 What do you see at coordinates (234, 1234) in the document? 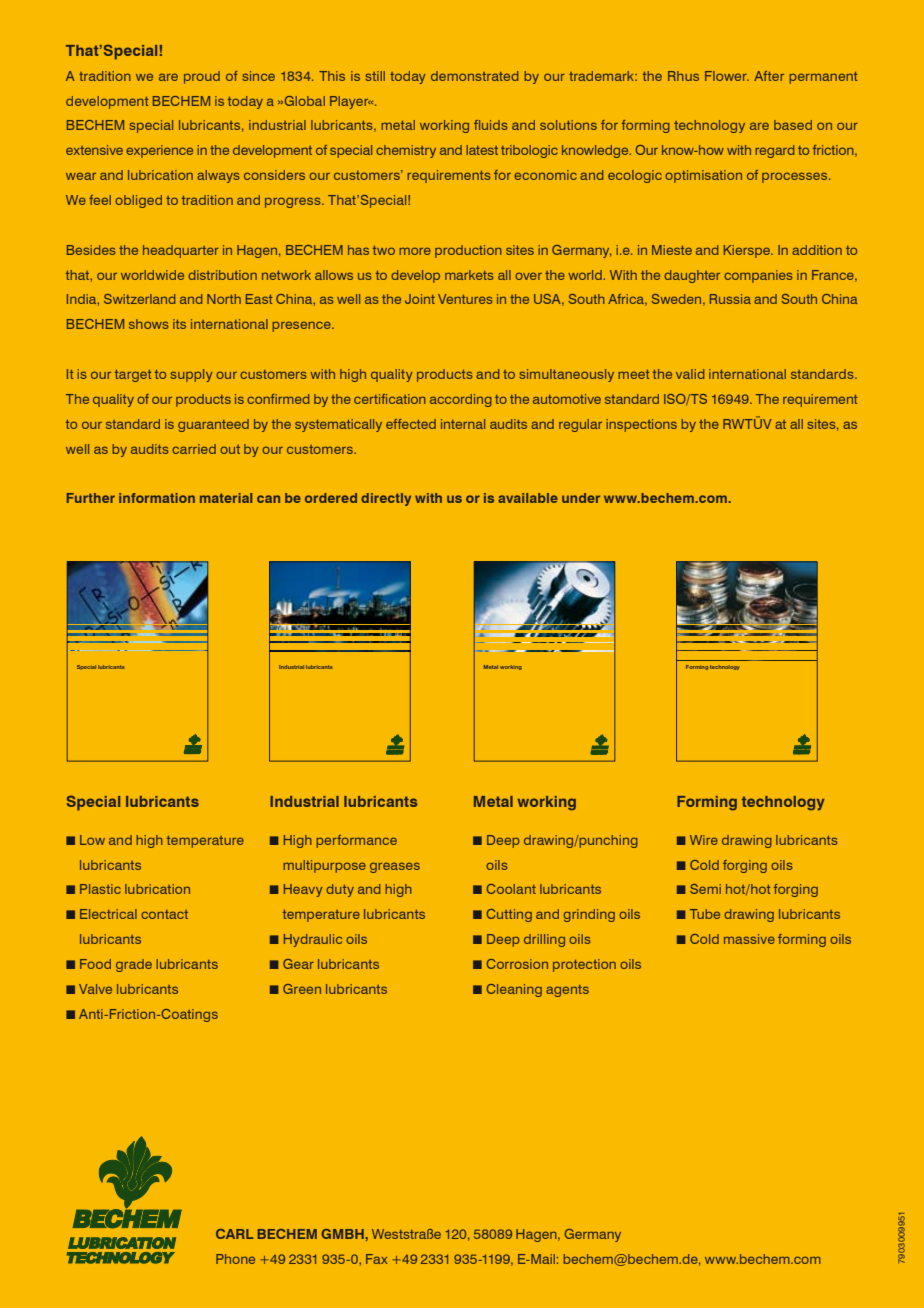
I see `CARL` at bounding box center [234, 1234].
